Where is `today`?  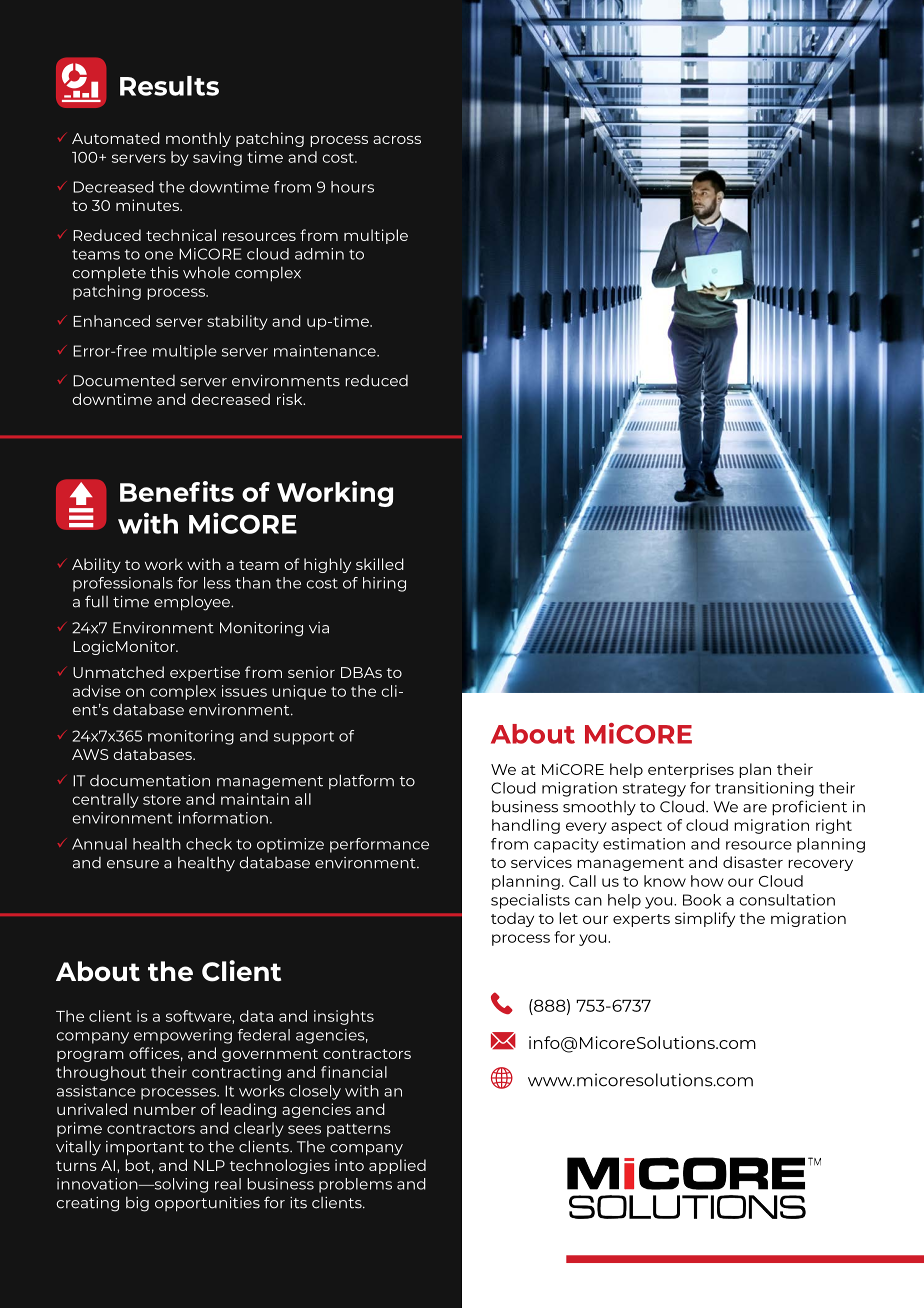 today is located at coordinates (512, 919).
